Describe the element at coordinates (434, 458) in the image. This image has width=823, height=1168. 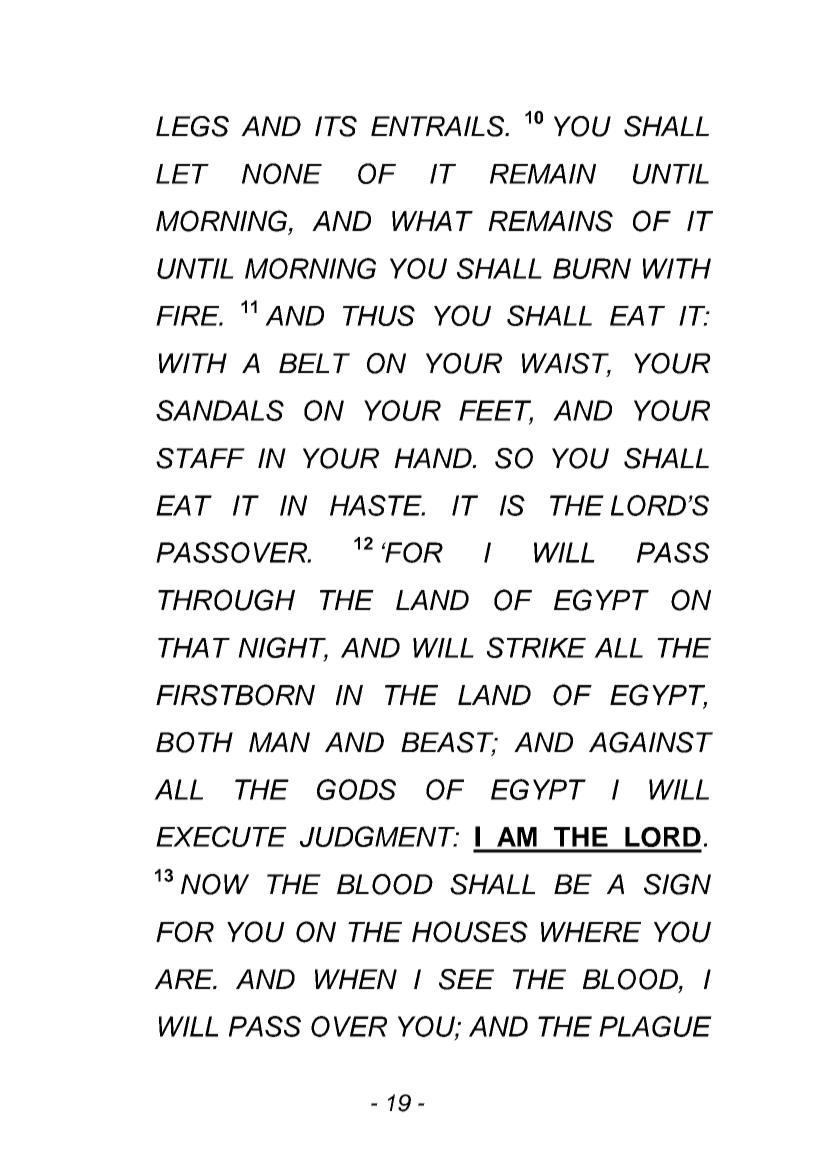
I see `HAND` at that location.
